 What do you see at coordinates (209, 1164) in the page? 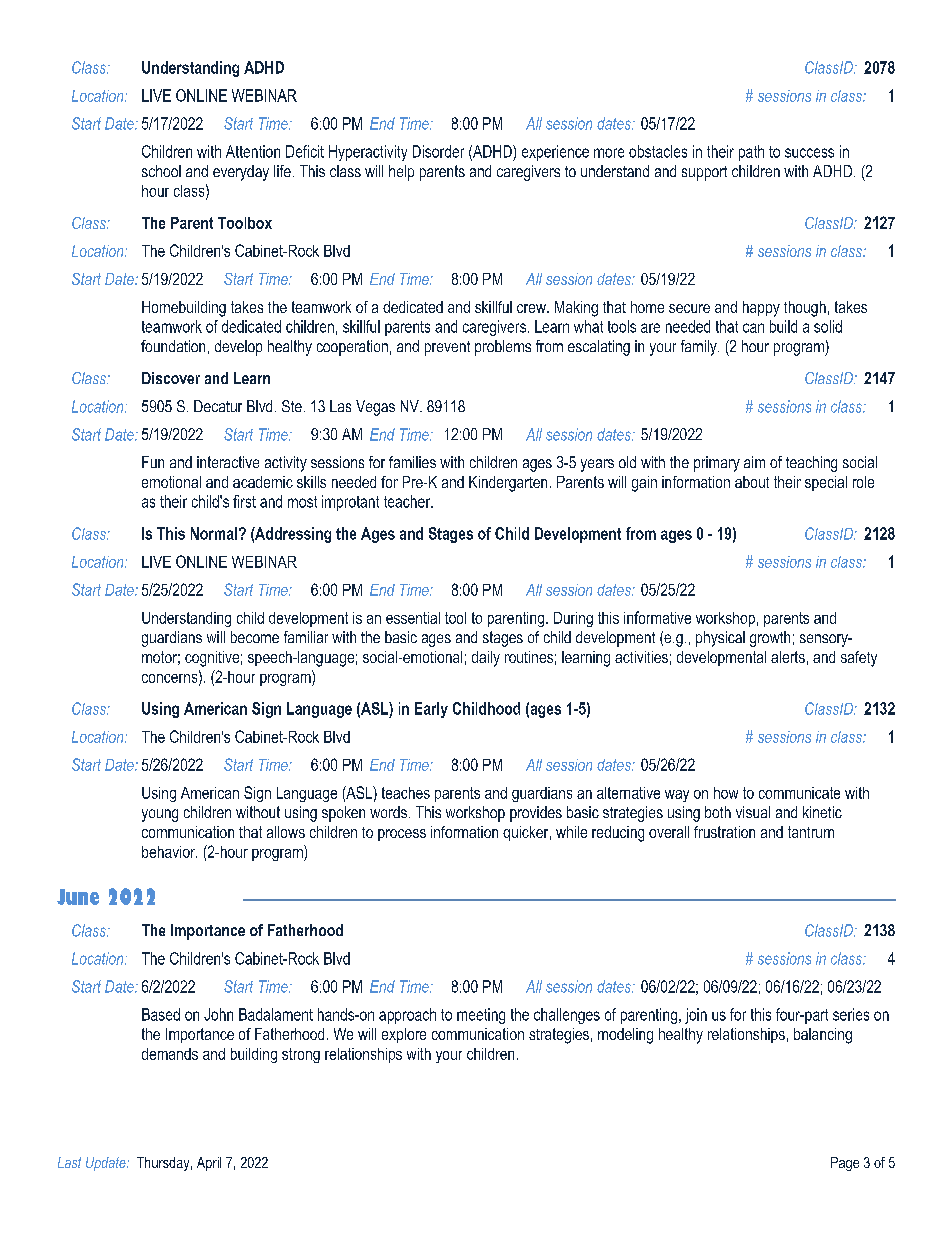
I see `April` at bounding box center [209, 1164].
